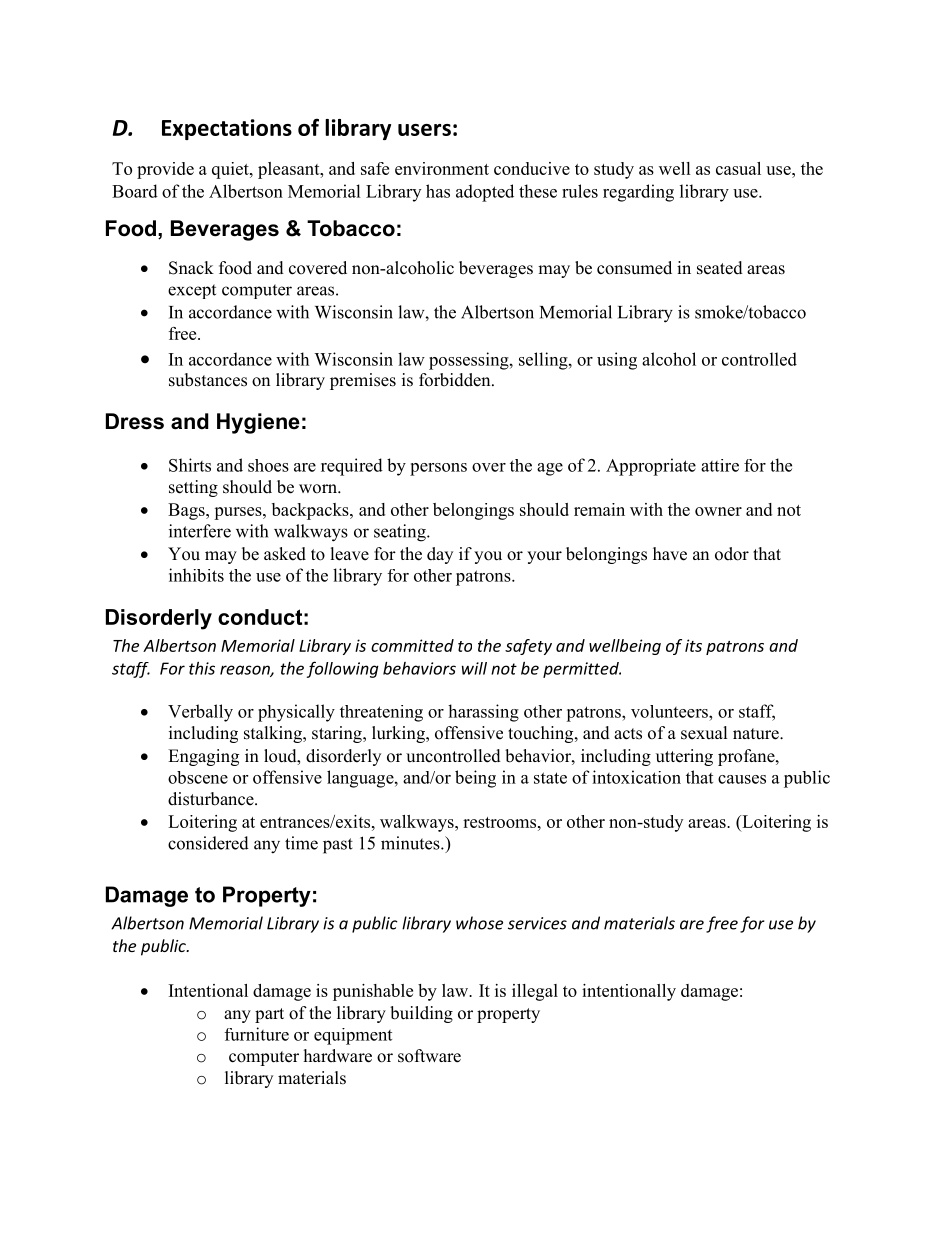 The image size is (952, 1233). Describe the element at coordinates (651, 467) in the page. I see `Appropriate` at that location.
